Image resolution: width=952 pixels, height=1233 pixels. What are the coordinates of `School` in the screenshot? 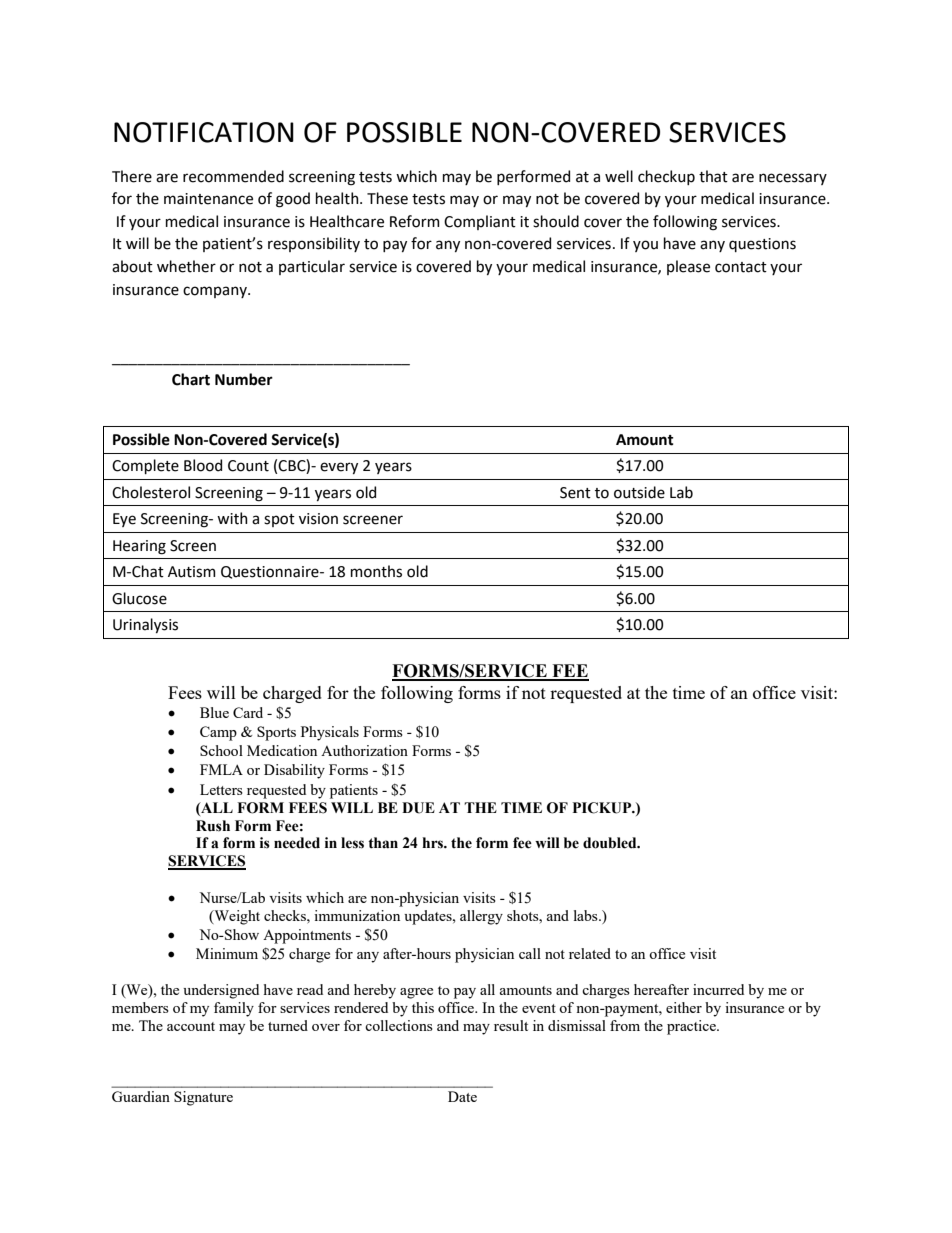 It's located at (221, 750).
